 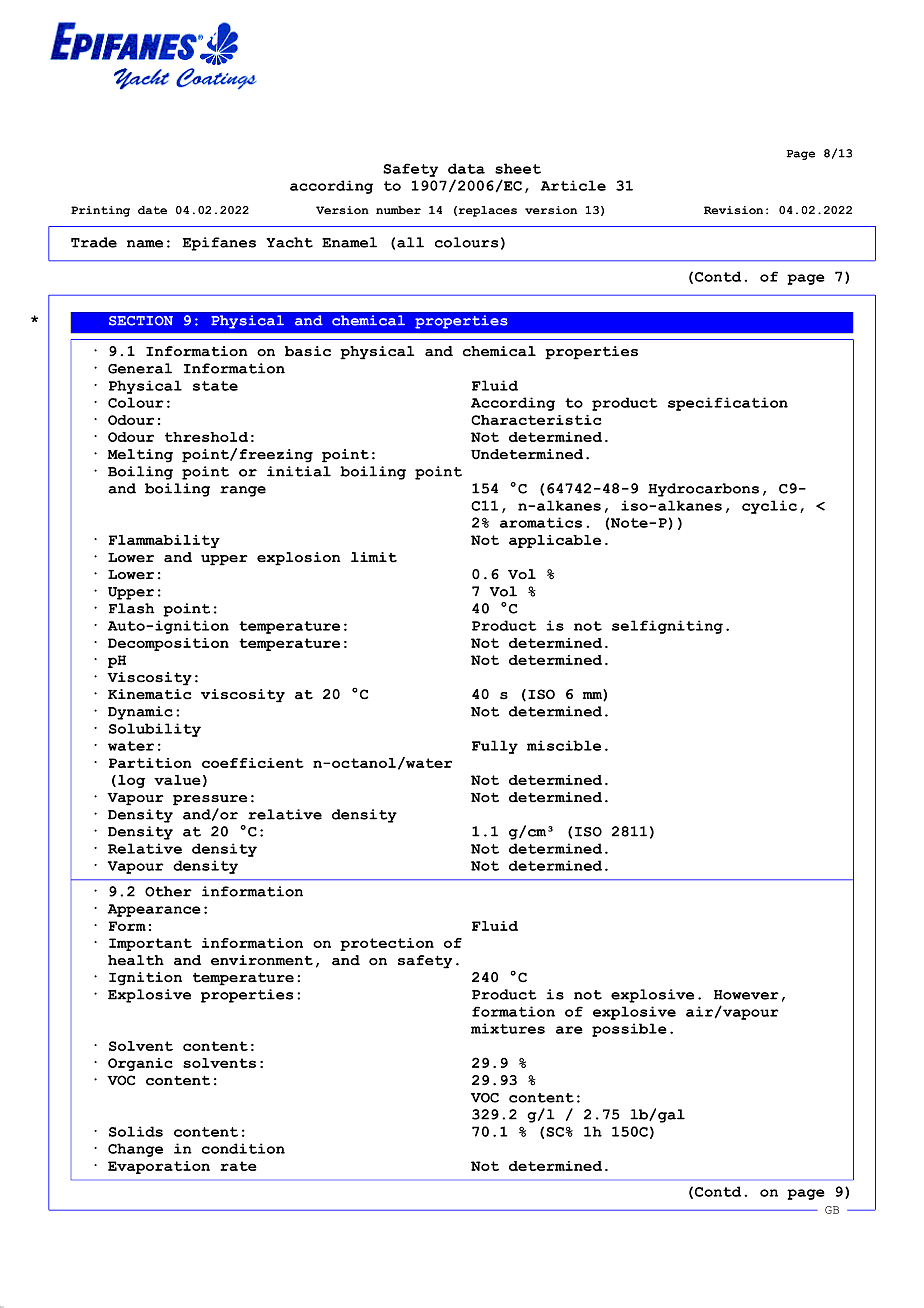 I want to click on mixtures, so click(x=508, y=1028).
